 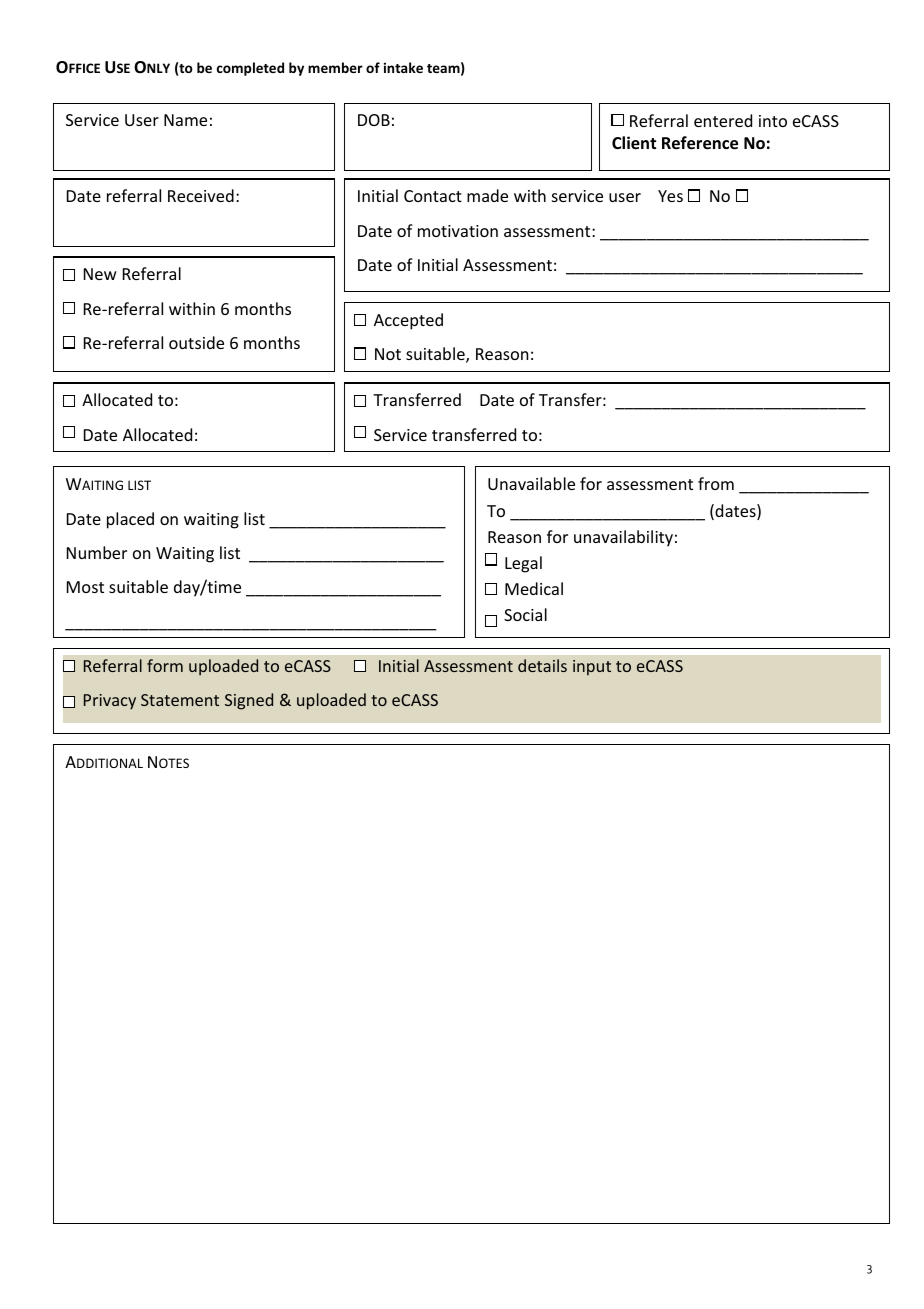 What do you see at coordinates (403, 67) in the screenshot?
I see `intake` at bounding box center [403, 67].
